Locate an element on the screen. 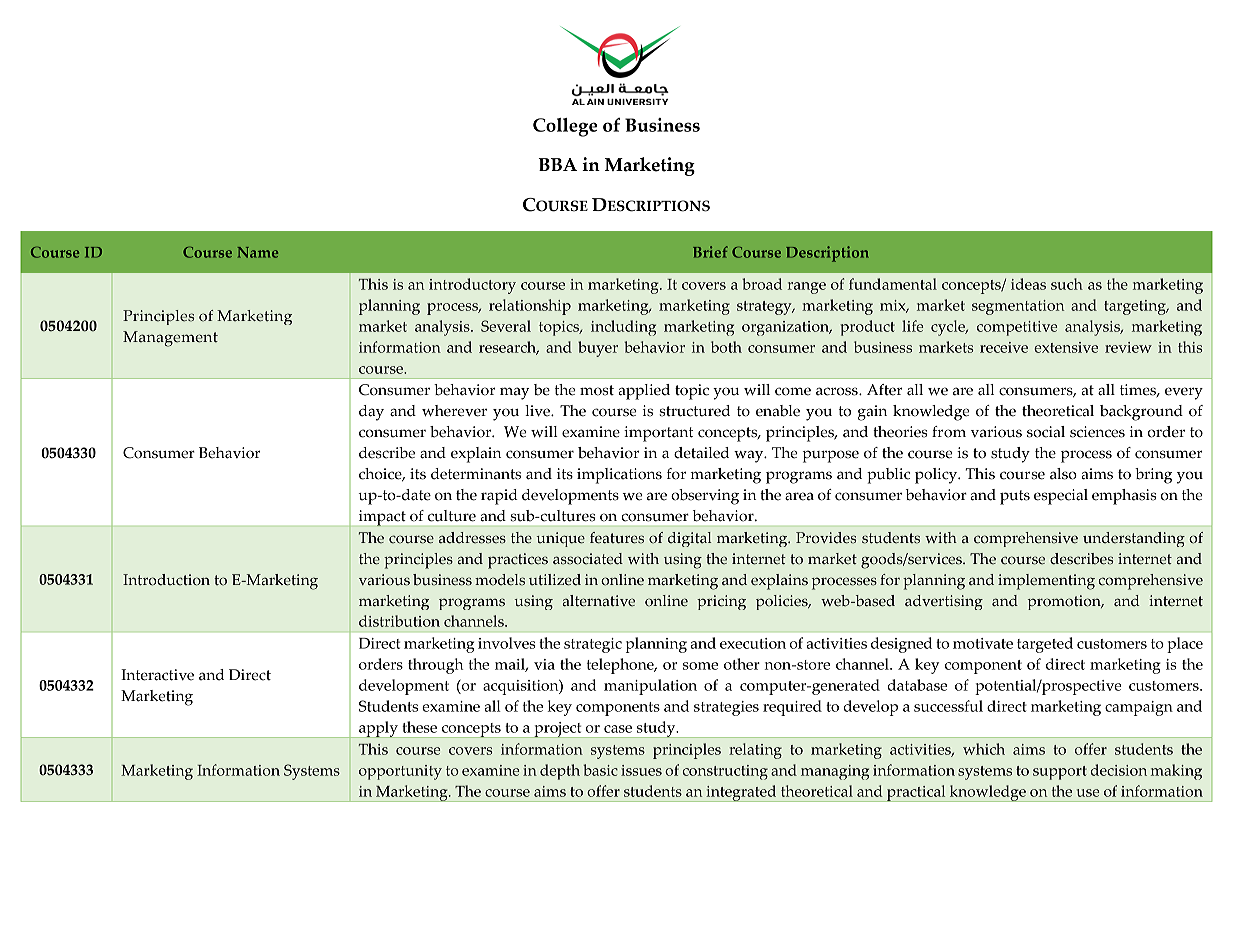 This screenshot has height=952, width=1233. extensive is located at coordinates (1066, 347).
